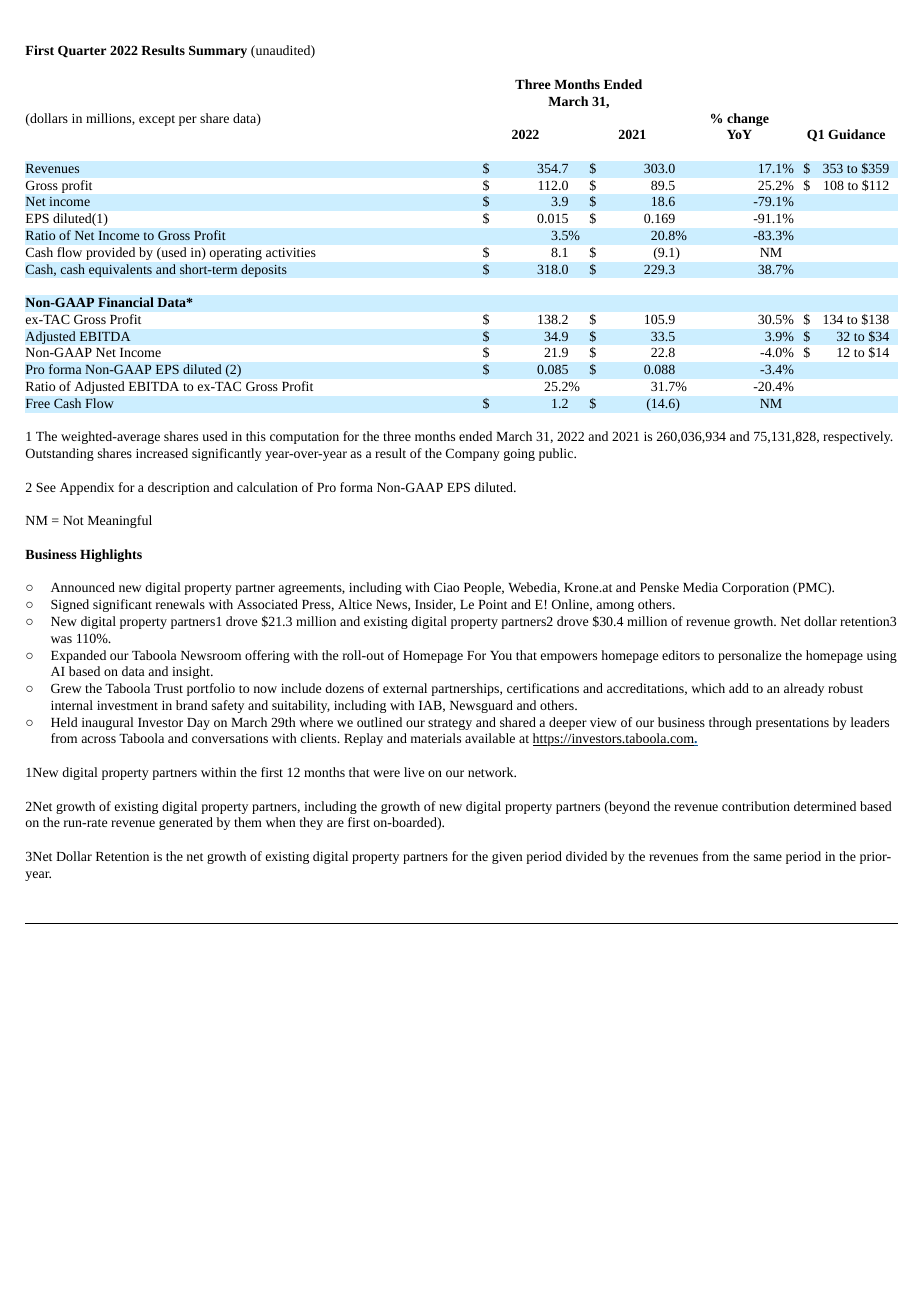 This screenshot has width=924, height=1308. What do you see at coordinates (78, 656) in the screenshot?
I see `Expanded` at bounding box center [78, 656].
